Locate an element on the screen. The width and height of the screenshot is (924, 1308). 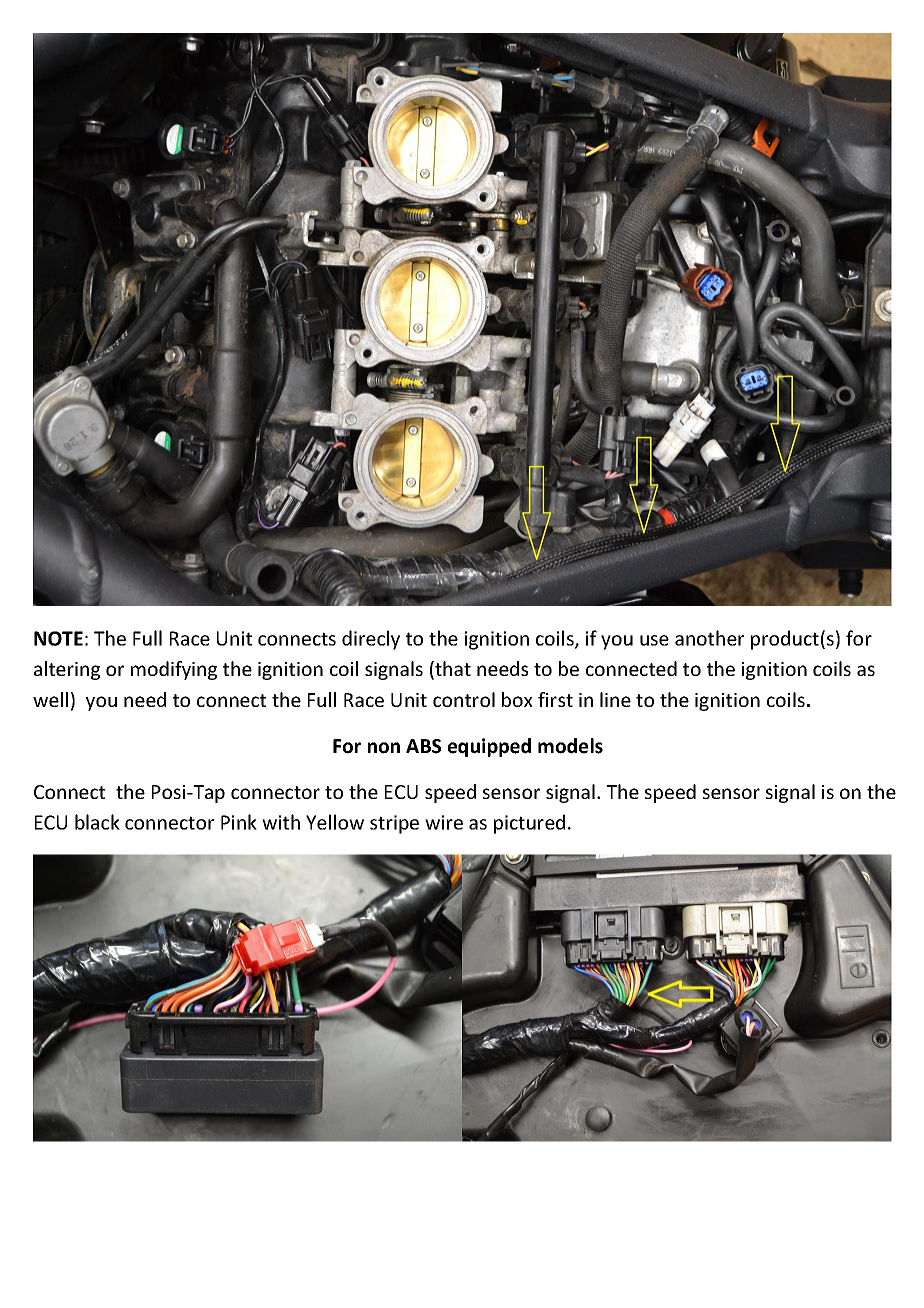
pictured is located at coordinates (529, 824).
